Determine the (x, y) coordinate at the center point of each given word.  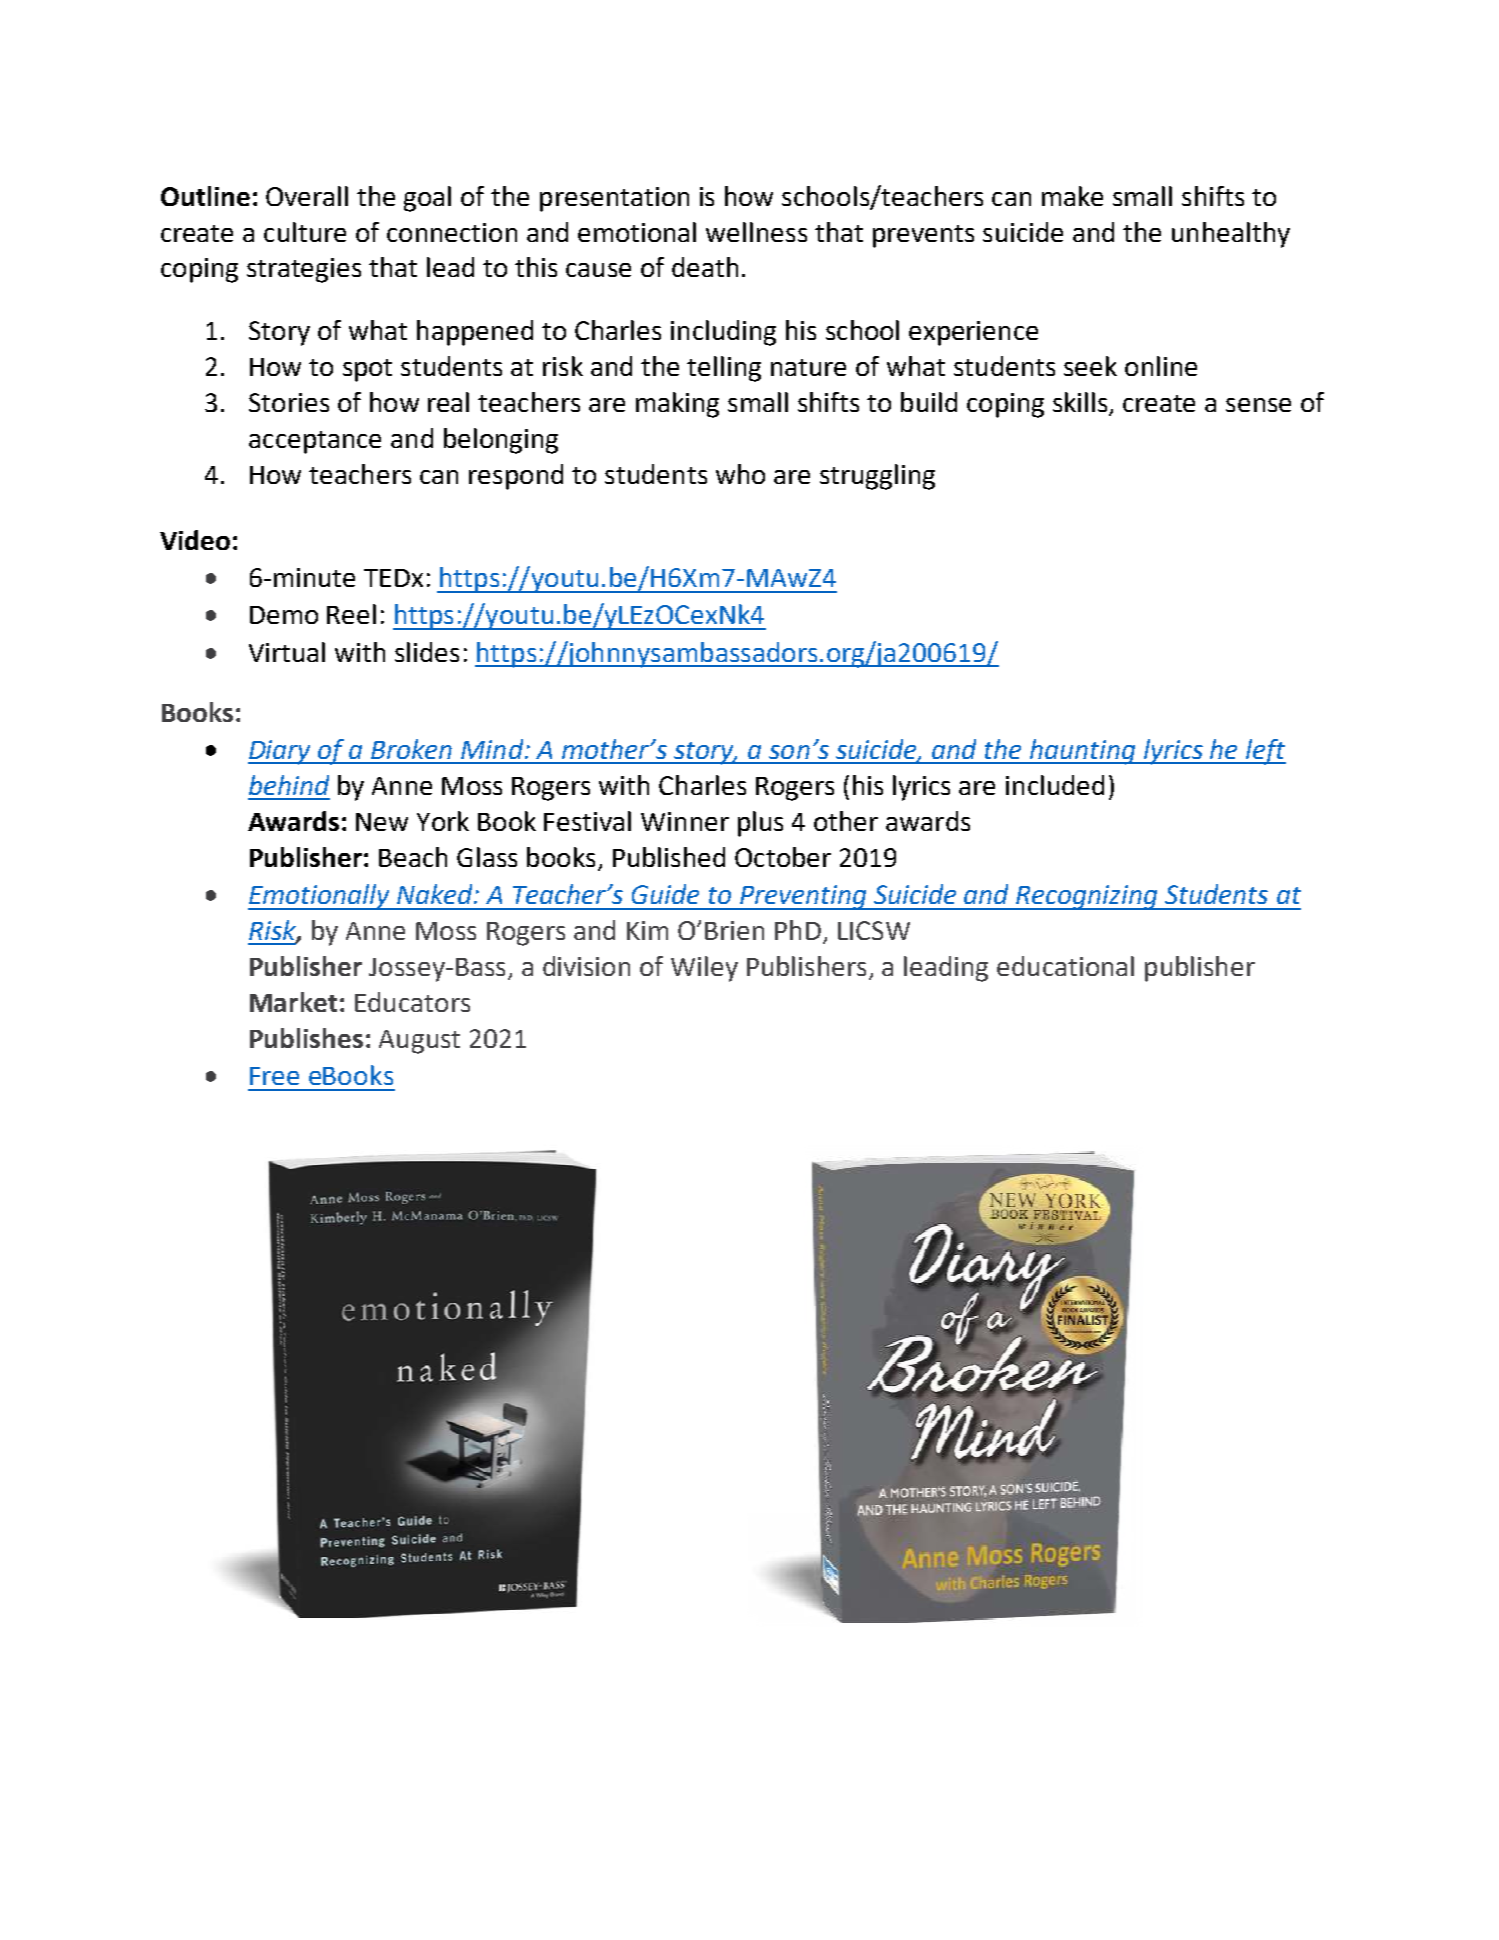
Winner (685, 821)
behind (289, 785)
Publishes (306, 1038)
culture (305, 232)
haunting (1083, 752)
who (740, 474)
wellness (756, 232)
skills (1081, 403)
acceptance (315, 442)
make (1072, 196)
